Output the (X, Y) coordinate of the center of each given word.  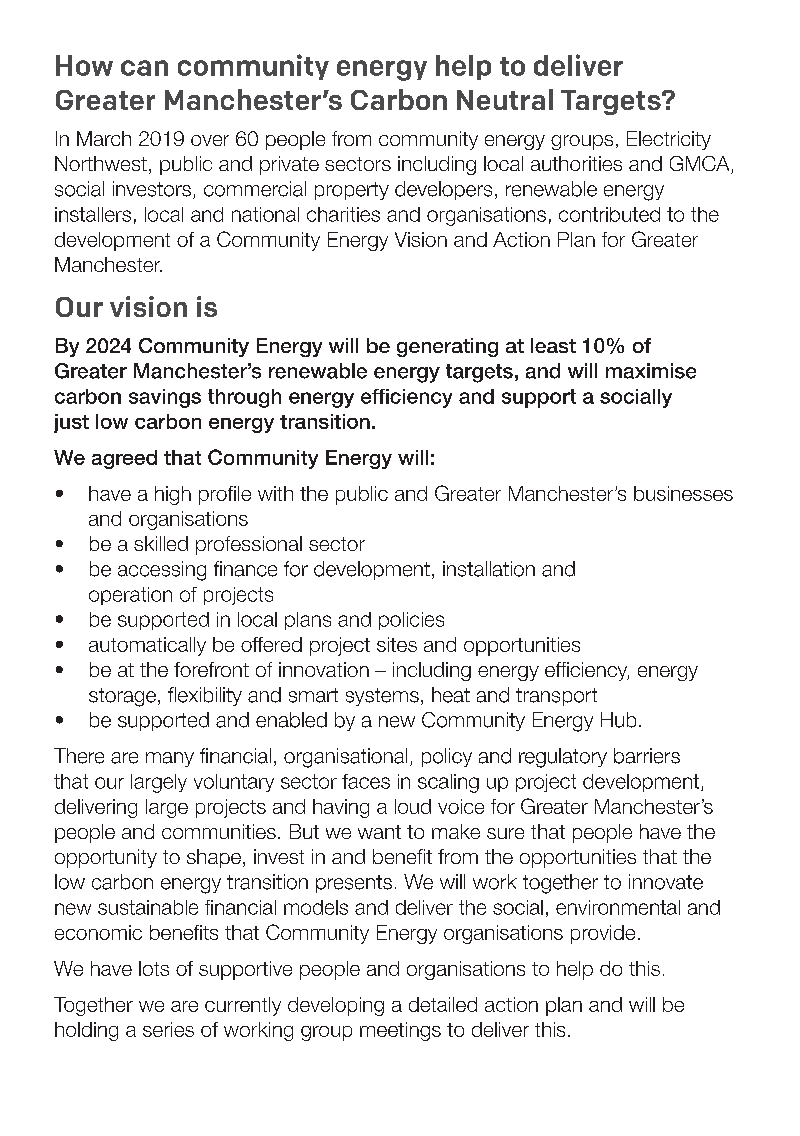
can (144, 68)
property (352, 191)
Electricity (669, 140)
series (168, 1029)
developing (336, 1006)
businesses (683, 493)
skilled (161, 543)
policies (411, 621)
